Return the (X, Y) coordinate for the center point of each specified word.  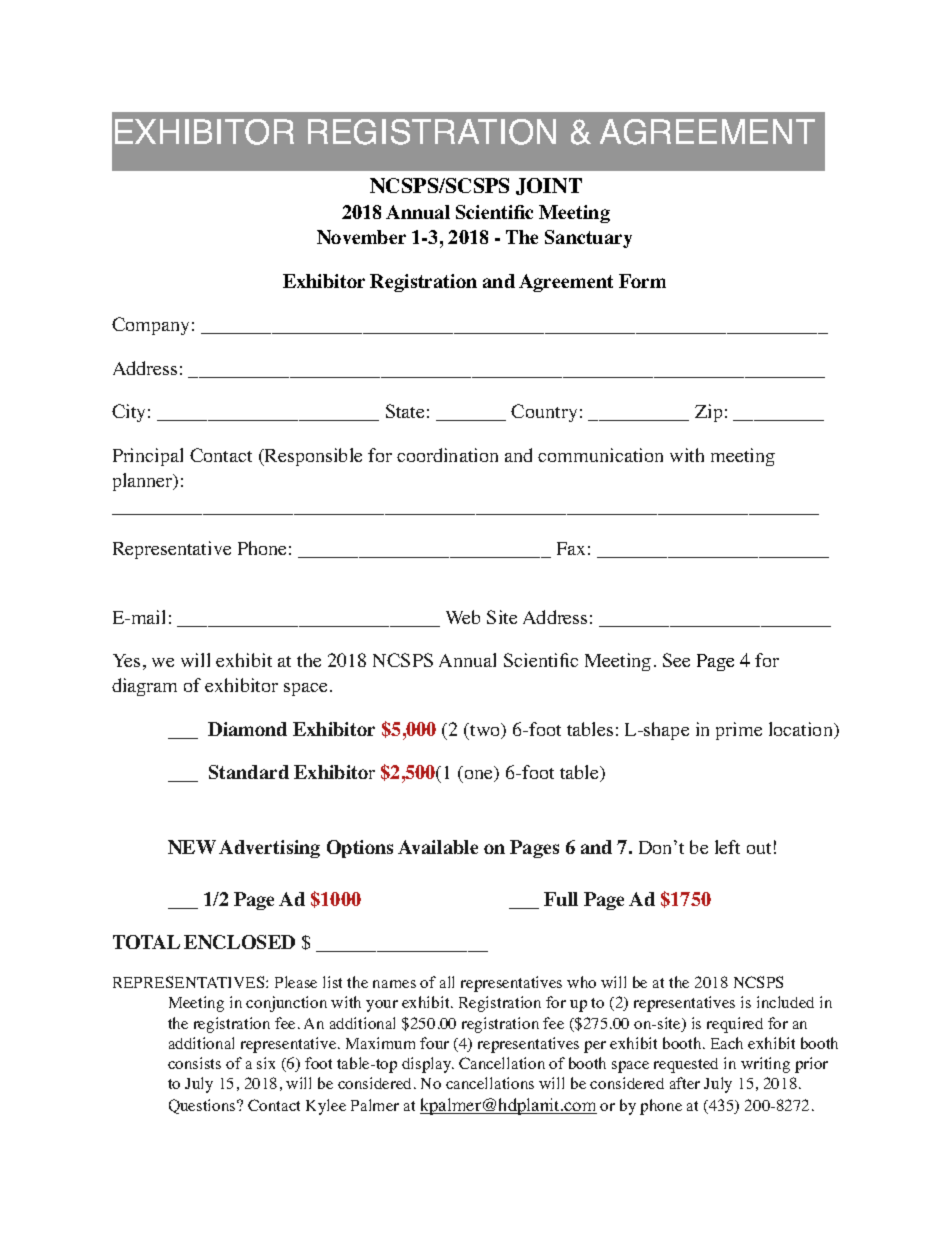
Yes (126, 660)
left (727, 847)
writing (765, 1065)
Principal (148, 457)
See (676, 660)
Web (463, 617)
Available (438, 847)
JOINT (549, 186)
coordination (447, 455)
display (428, 1065)
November (361, 237)
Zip (708, 413)
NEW (192, 847)
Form (642, 281)
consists (194, 1063)
